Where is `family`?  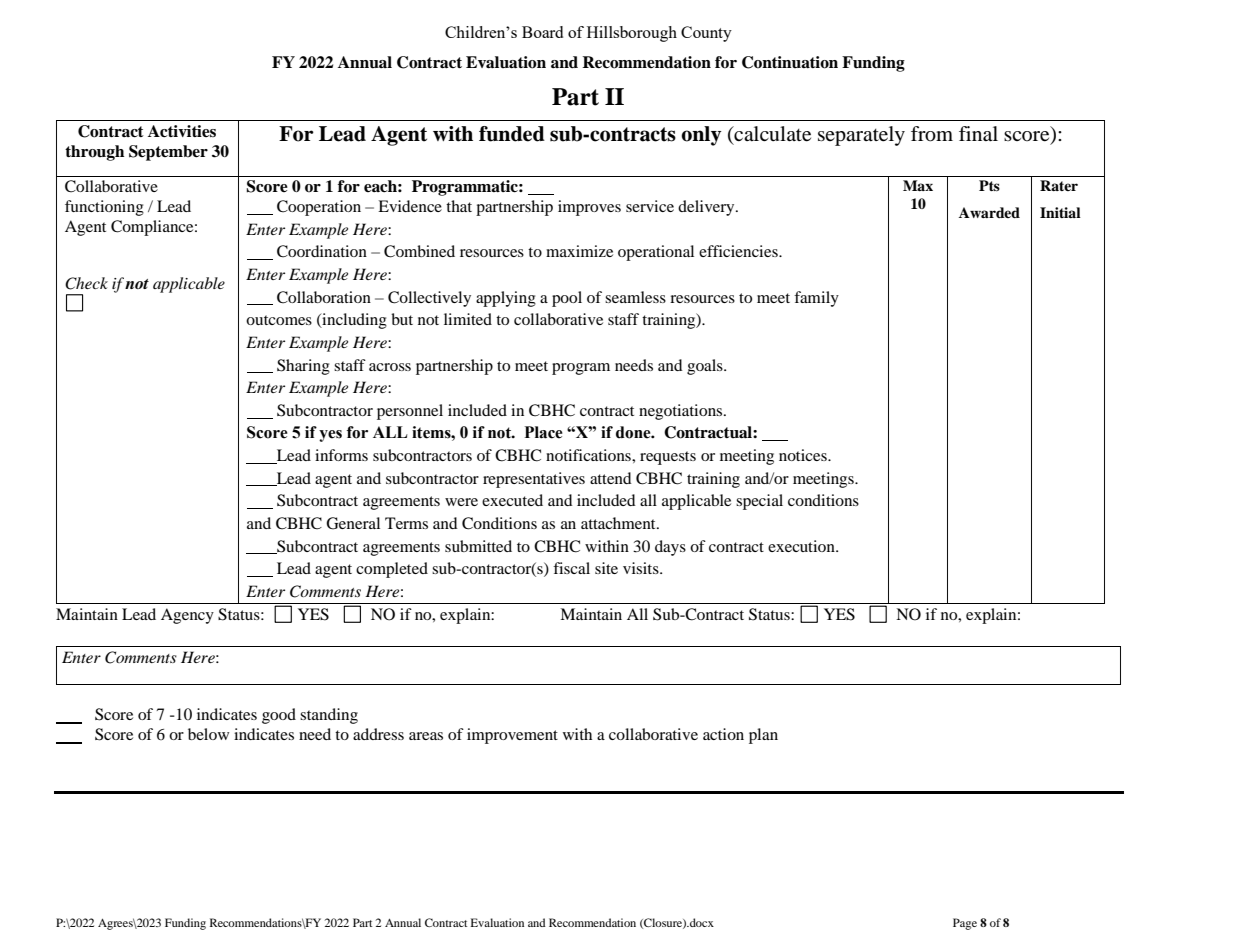 family is located at coordinates (816, 299).
